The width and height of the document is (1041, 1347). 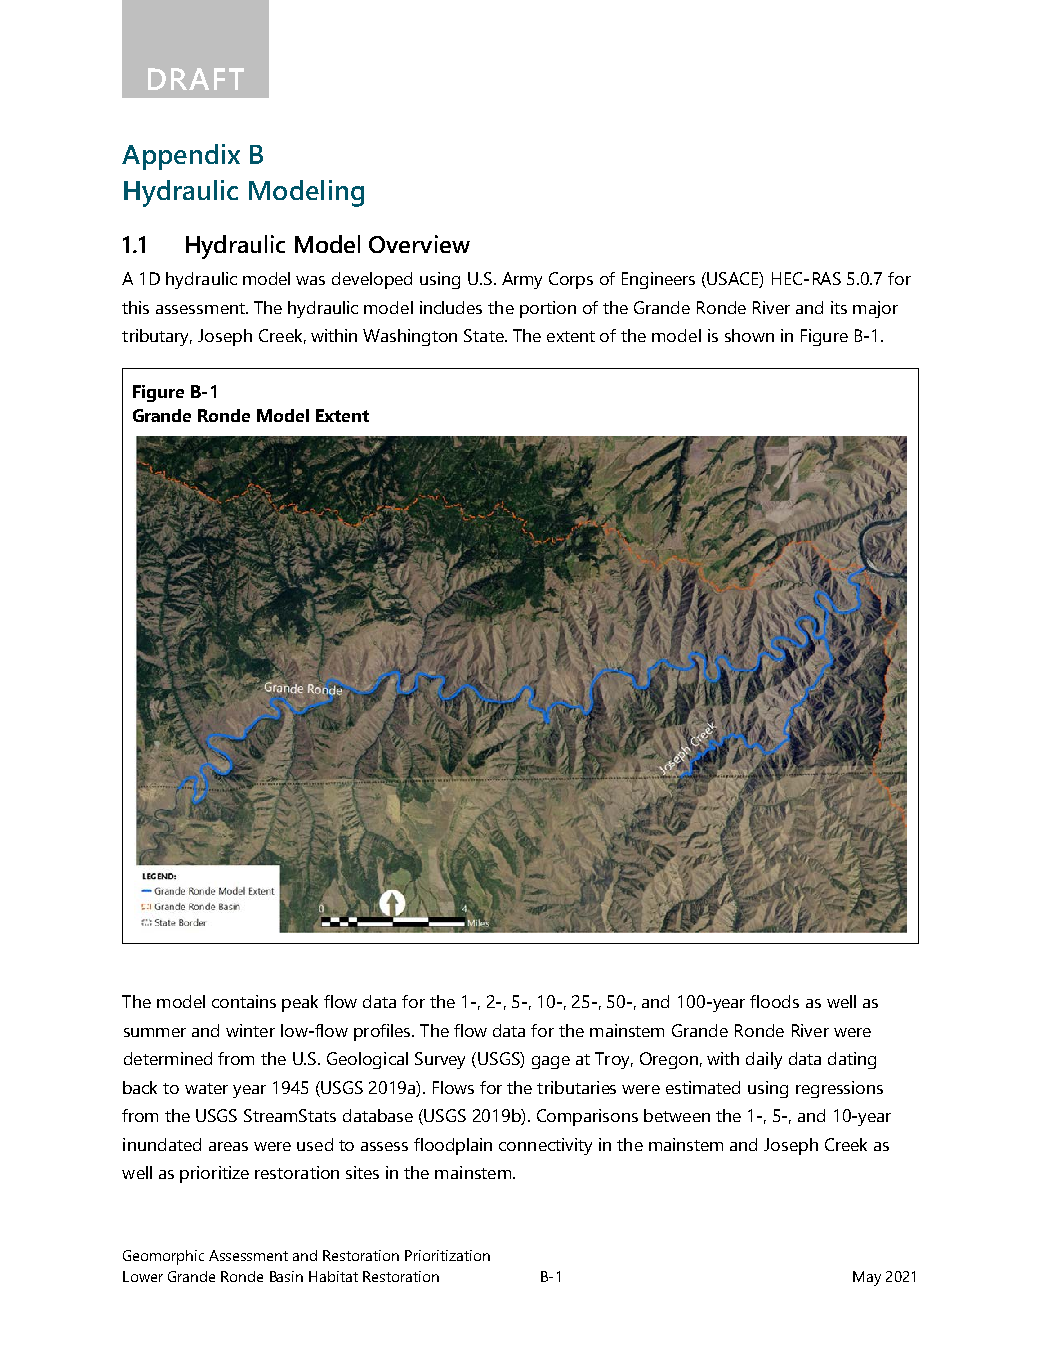 I want to click on Engineers, so click(x=658, y=280).
